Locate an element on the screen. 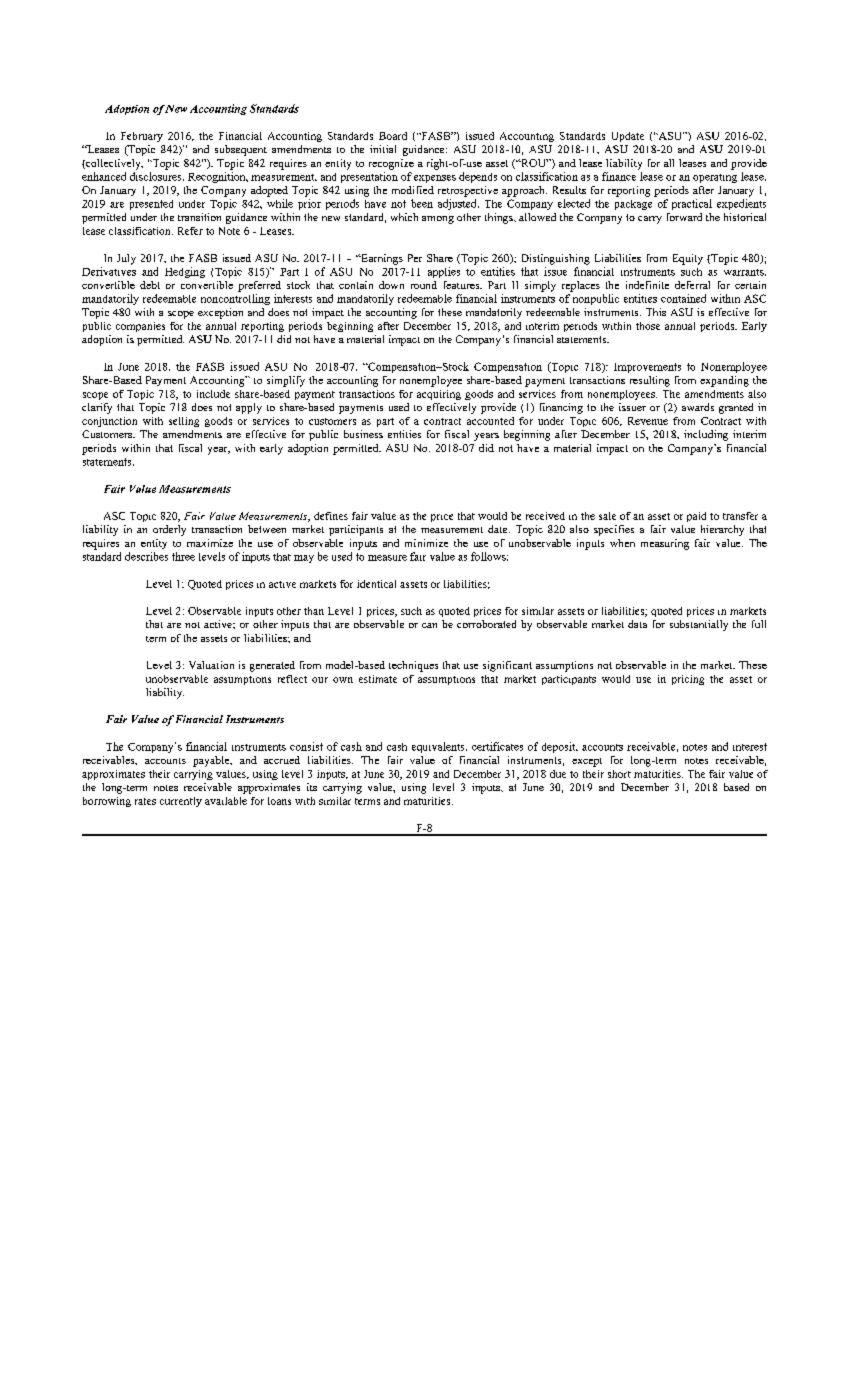  round is located at coordinates (424, 285).
